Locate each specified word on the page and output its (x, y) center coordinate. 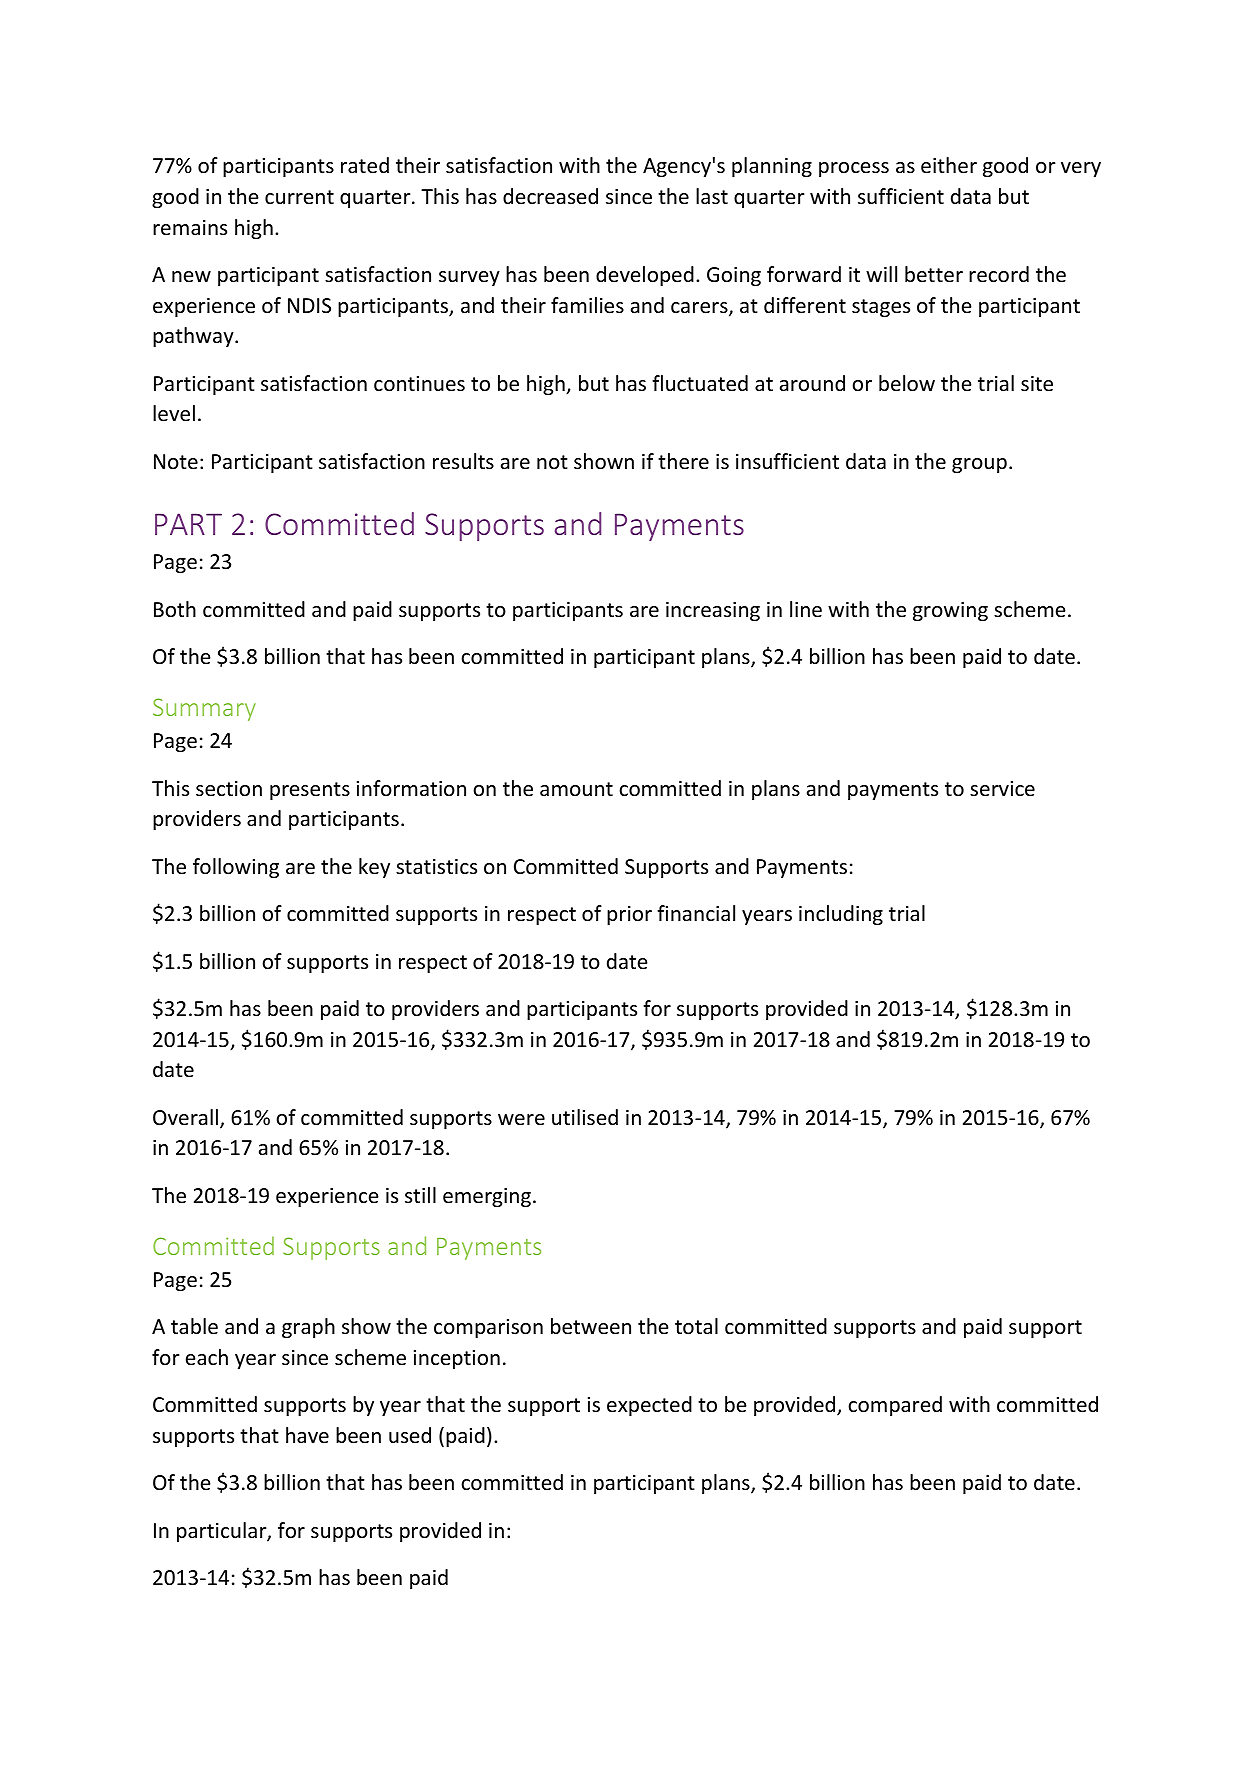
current (299, 197)
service (1002, 789)
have (307, 1435)
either (949, 165)
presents (310, 791)
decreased (550, 196)
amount (576, 789)
